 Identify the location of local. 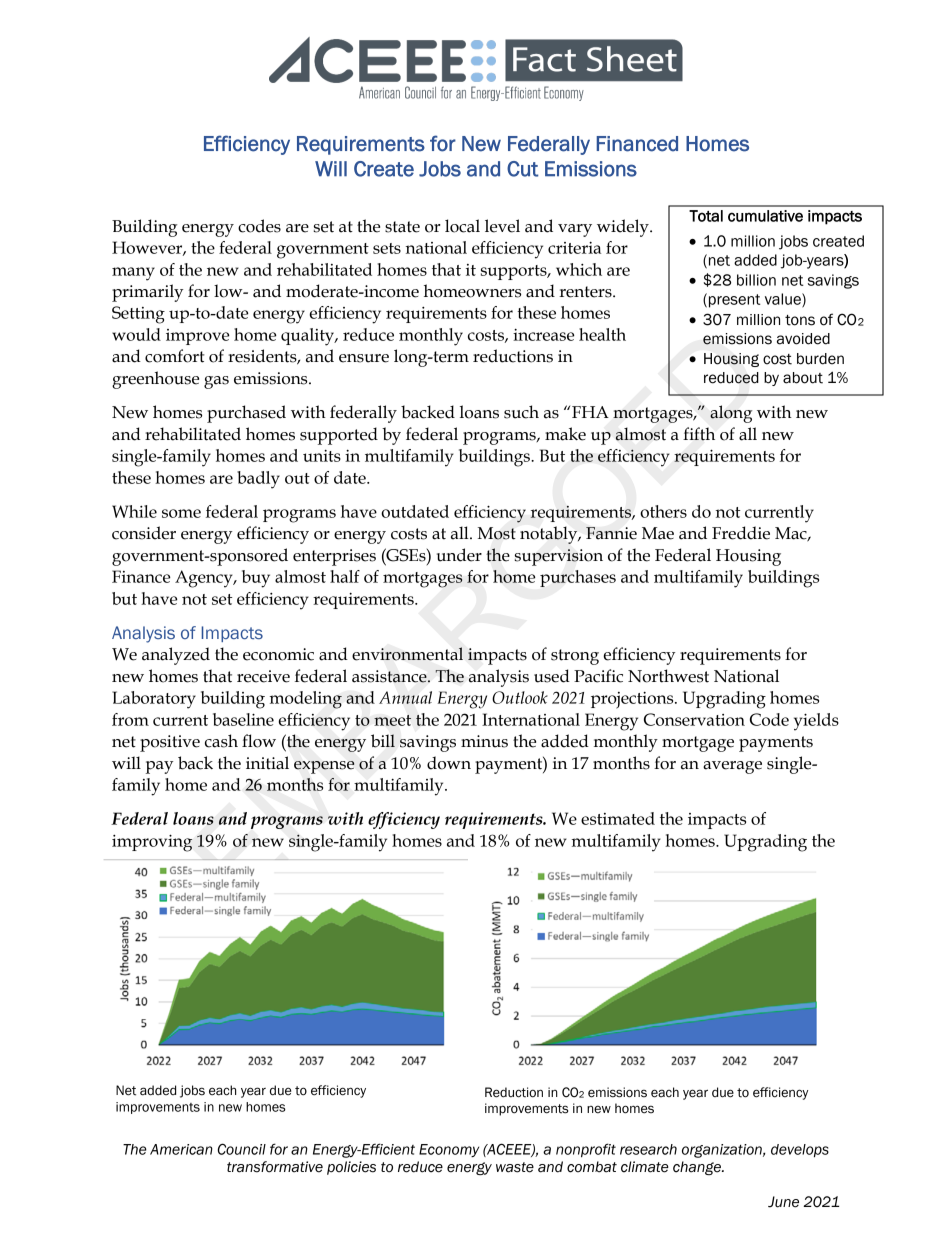
(462, 226).
